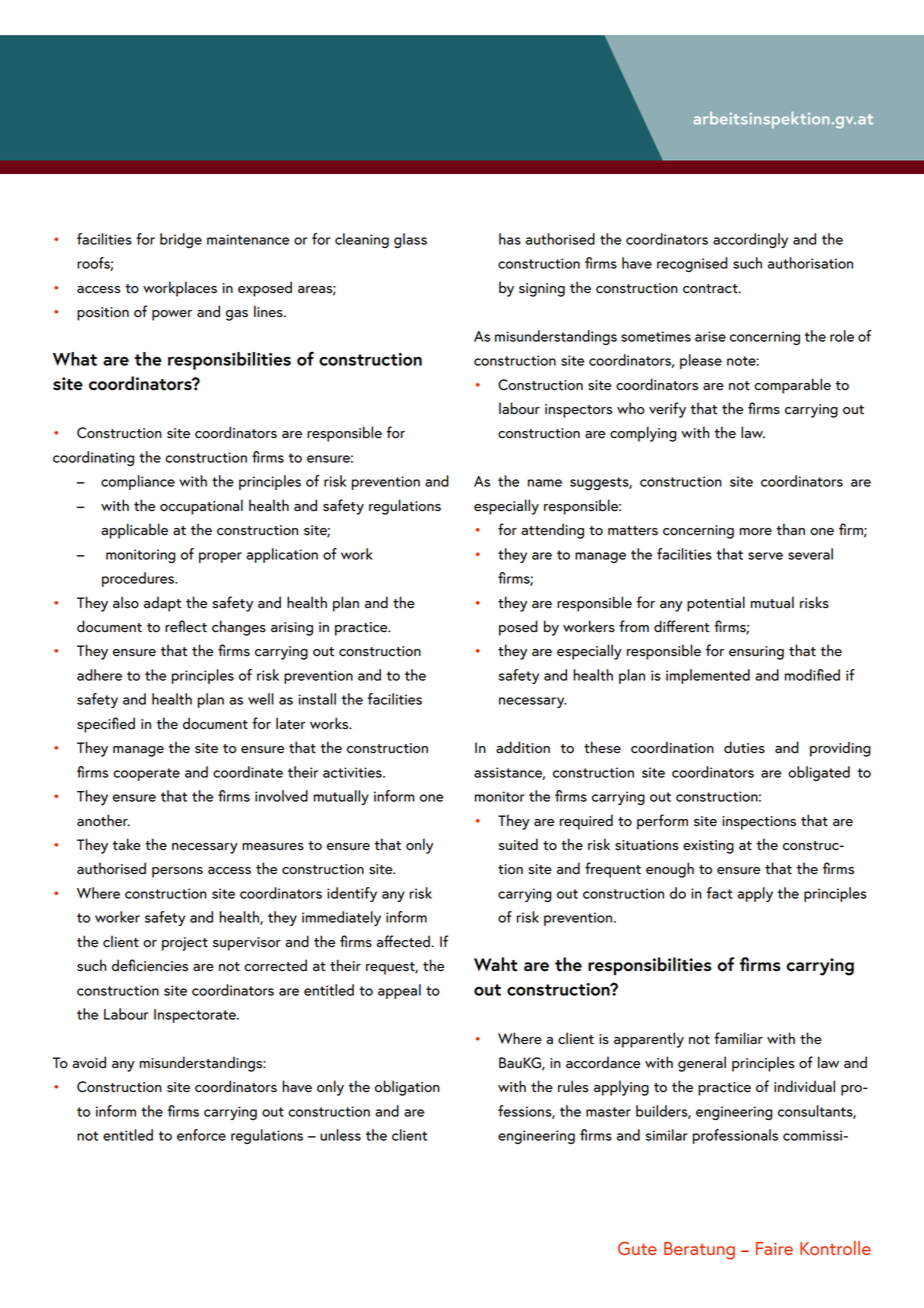  I want to click on glass, so click(410, 240).
